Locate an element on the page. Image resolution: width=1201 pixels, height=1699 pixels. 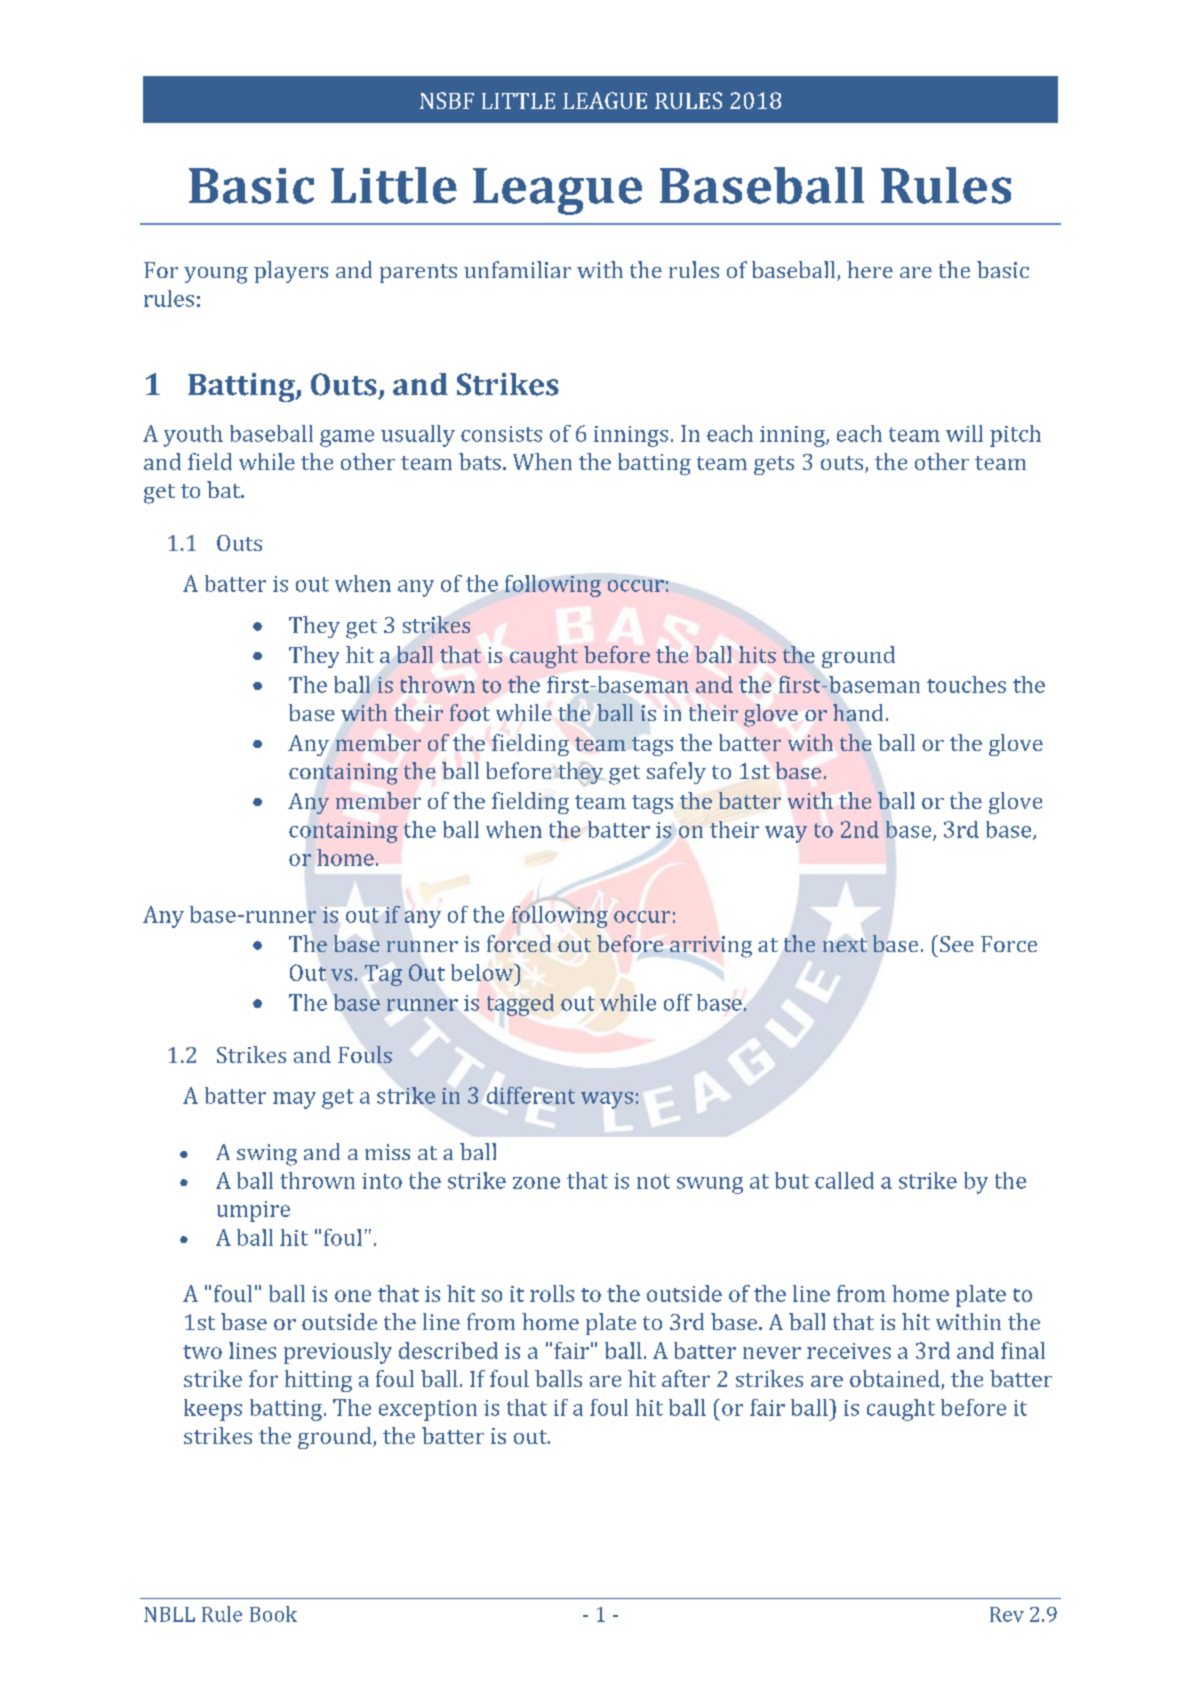
players is located at coordinates (291, 272).
